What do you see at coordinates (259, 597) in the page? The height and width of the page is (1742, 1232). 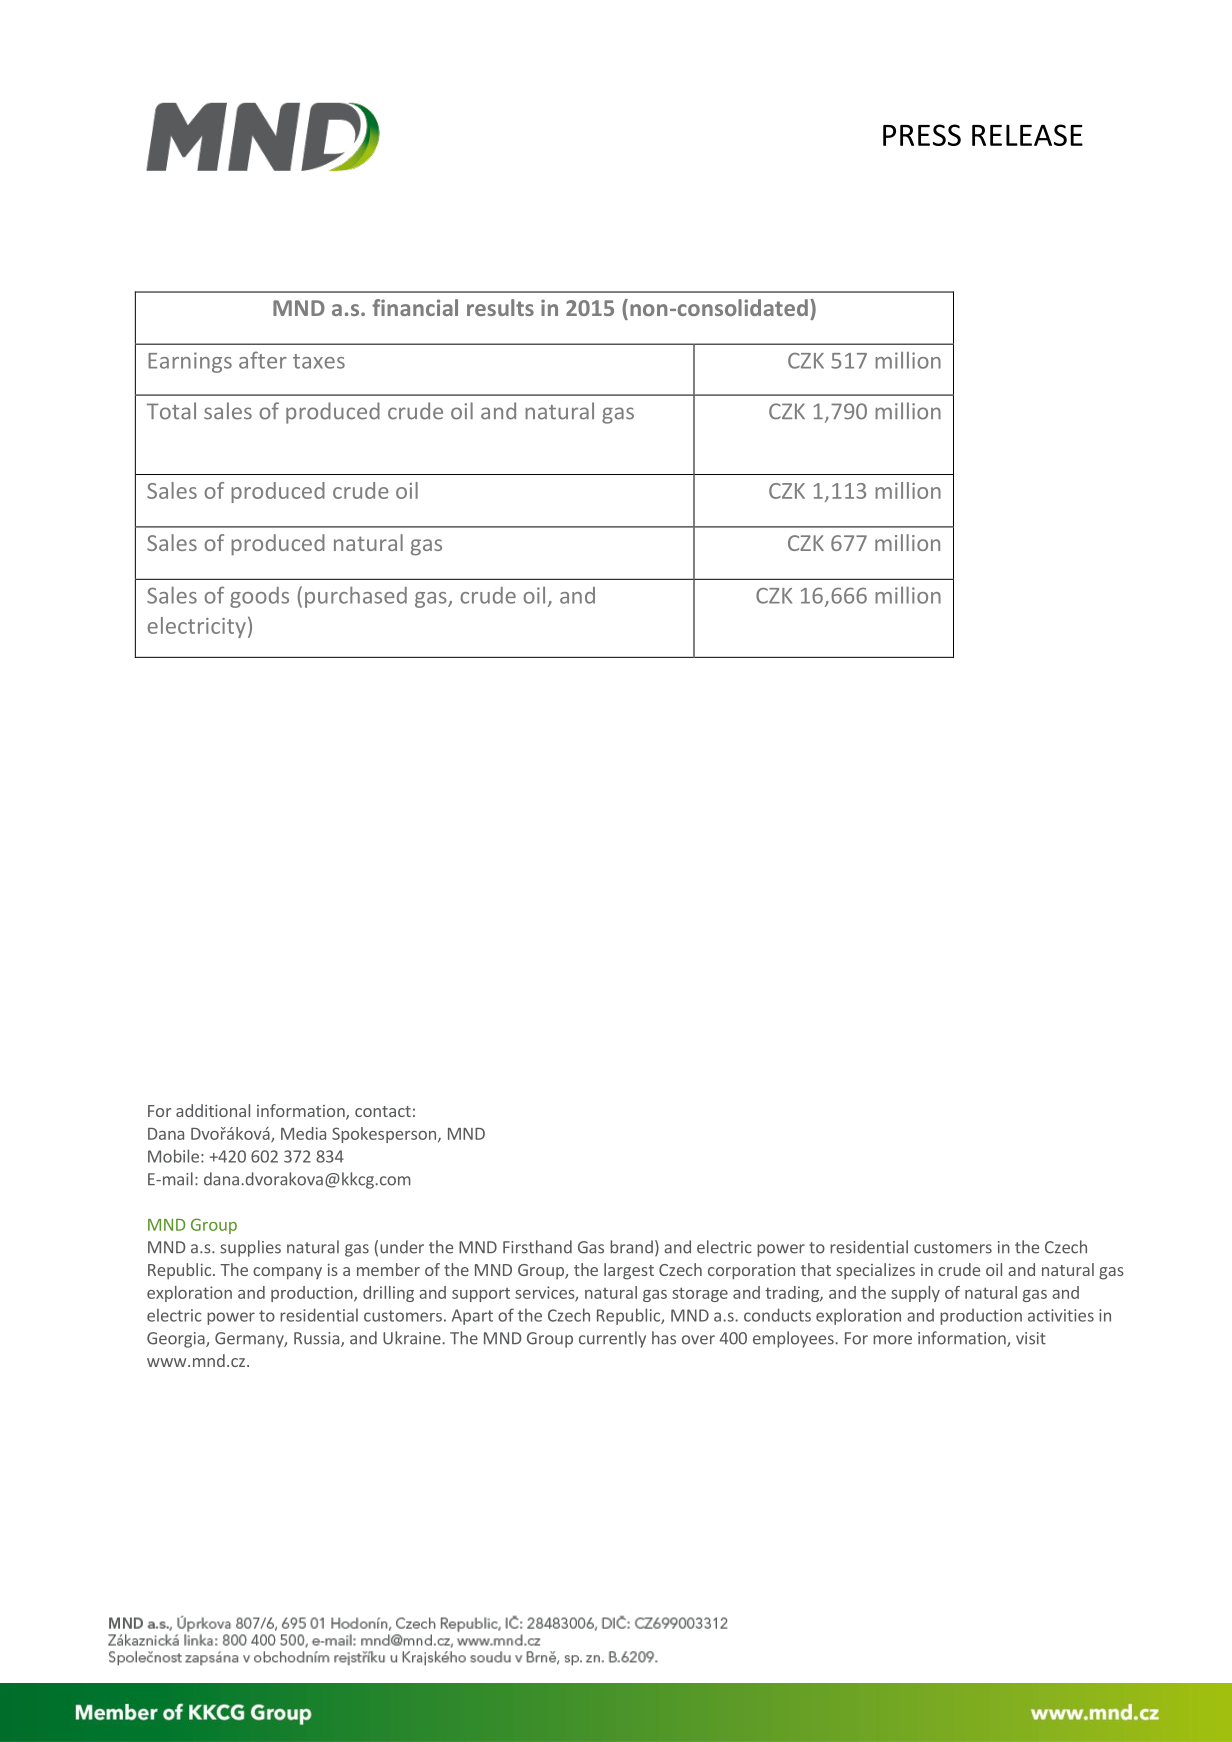 I see `goods` at bounding box center [259, 597].
